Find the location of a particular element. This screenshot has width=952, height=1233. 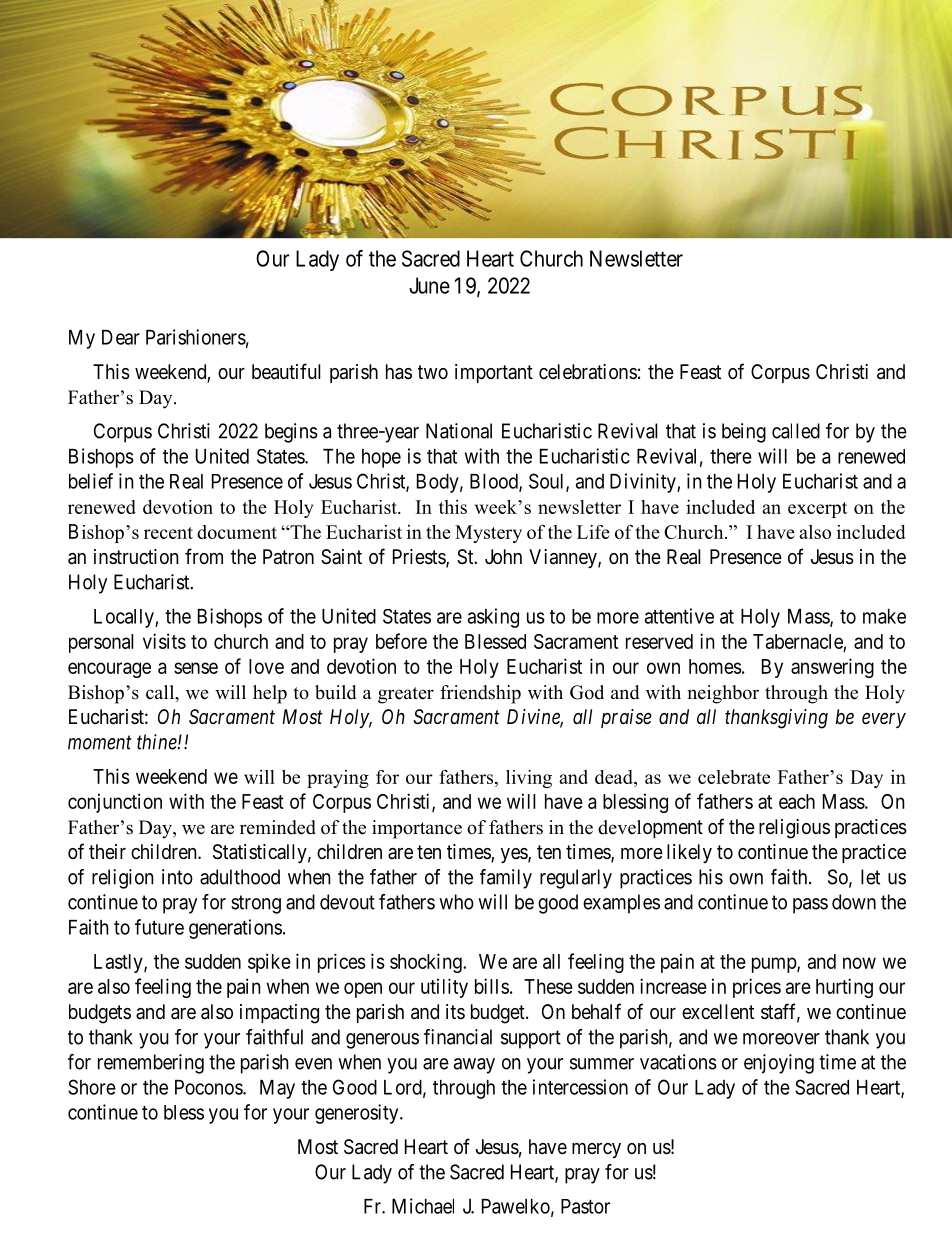

excerpt is located at coordinates (817, 510).
